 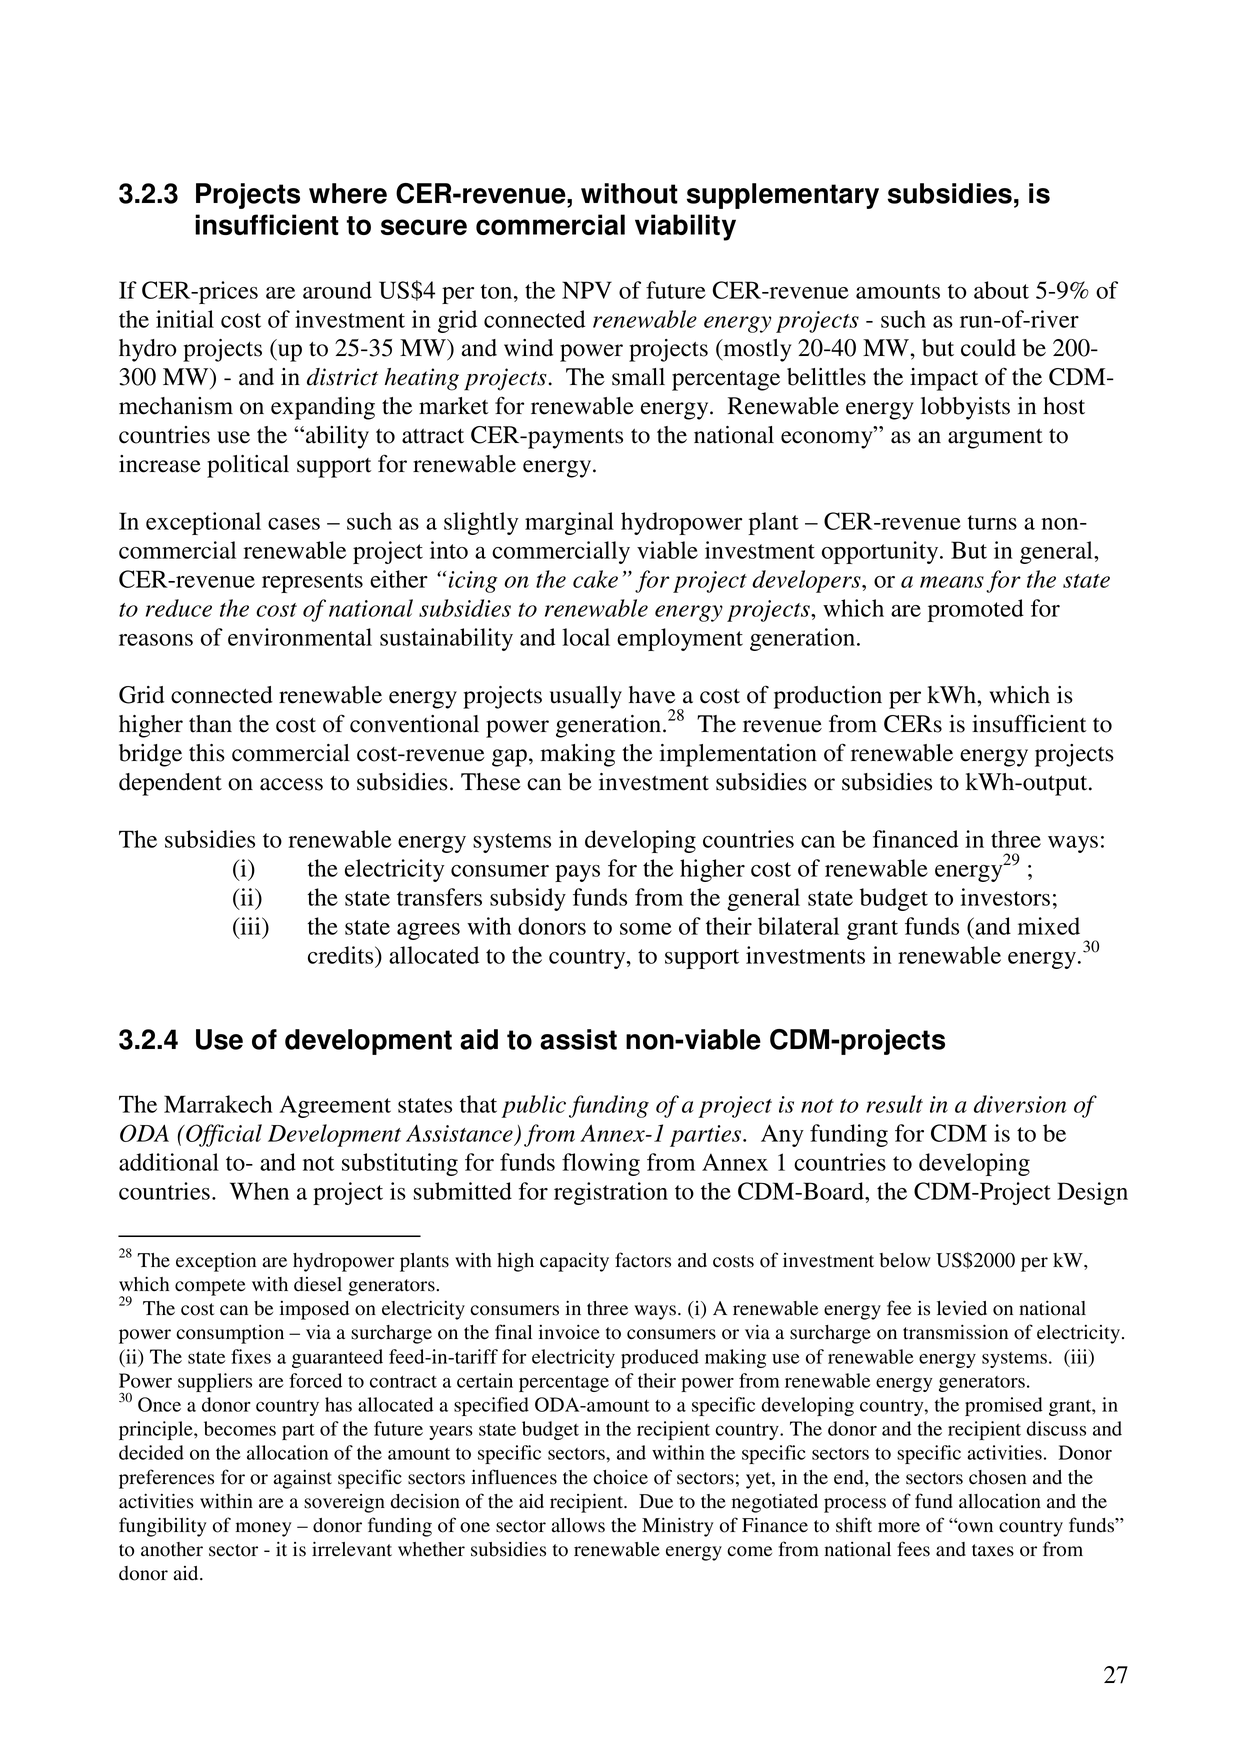 What do you see at coordinates (974, 1527) in the image?
I see `own` at bounding box center [974, 1527].
